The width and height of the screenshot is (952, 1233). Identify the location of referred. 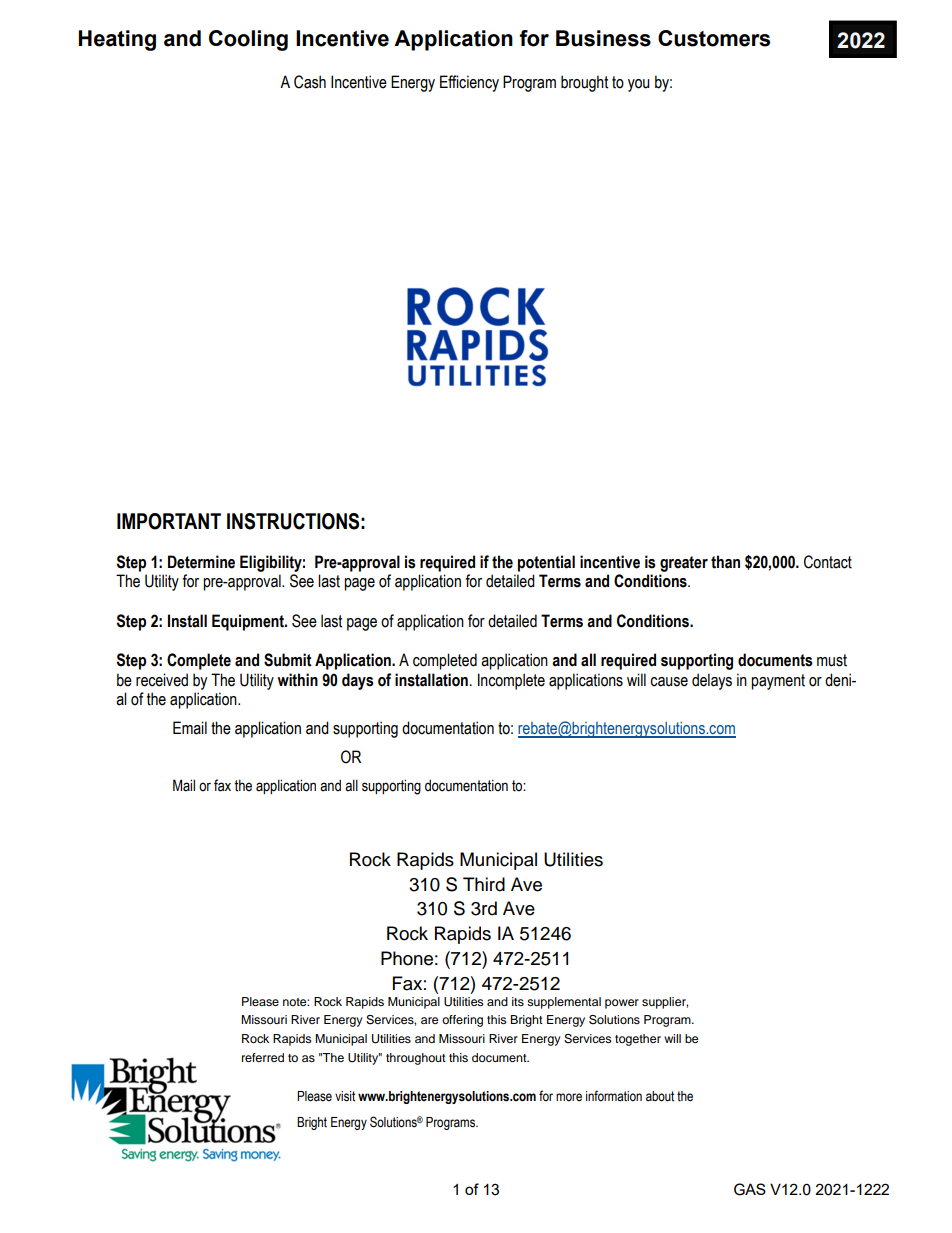
(263, 1057).
